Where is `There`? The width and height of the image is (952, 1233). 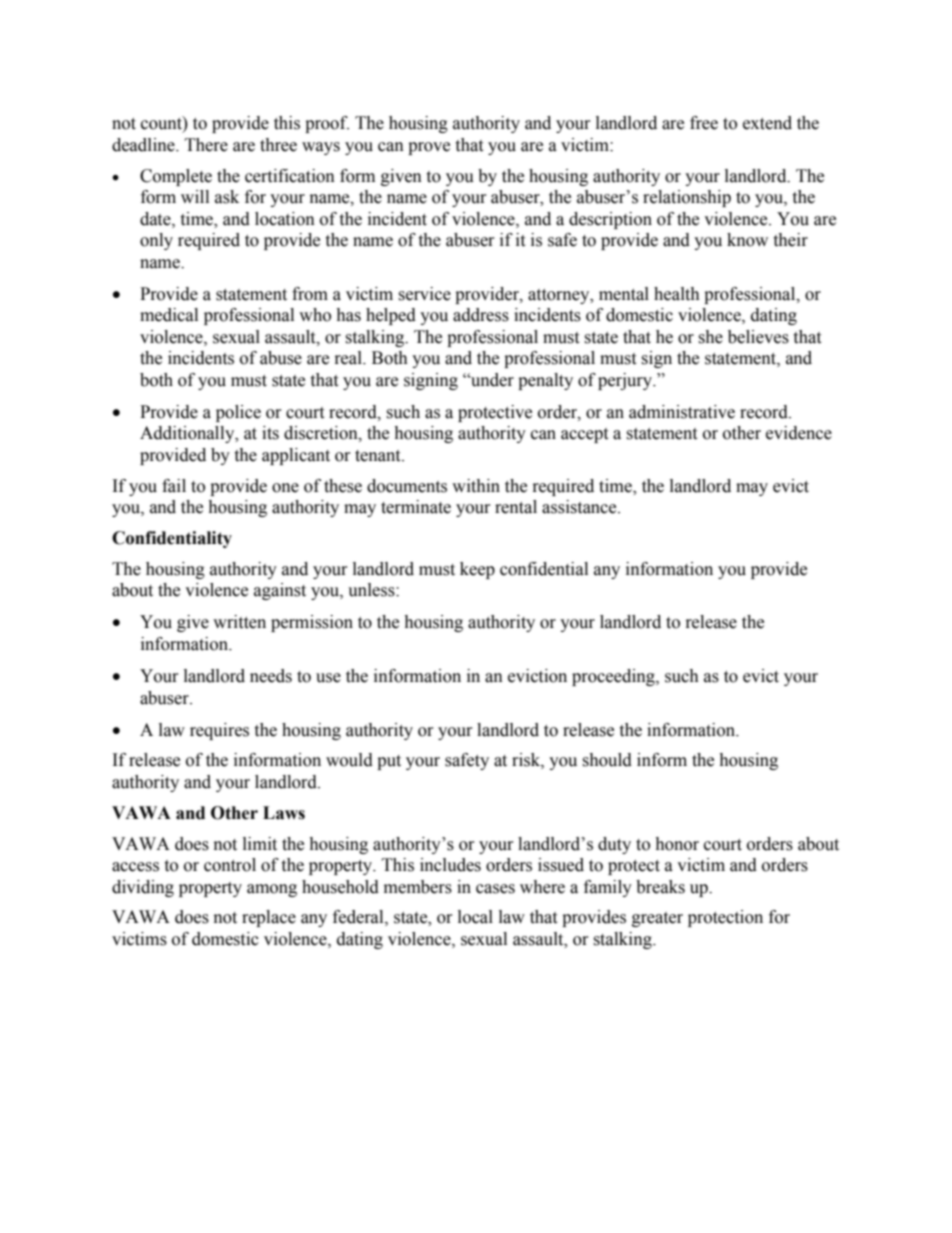
There is located at coordinates (206, 145).
